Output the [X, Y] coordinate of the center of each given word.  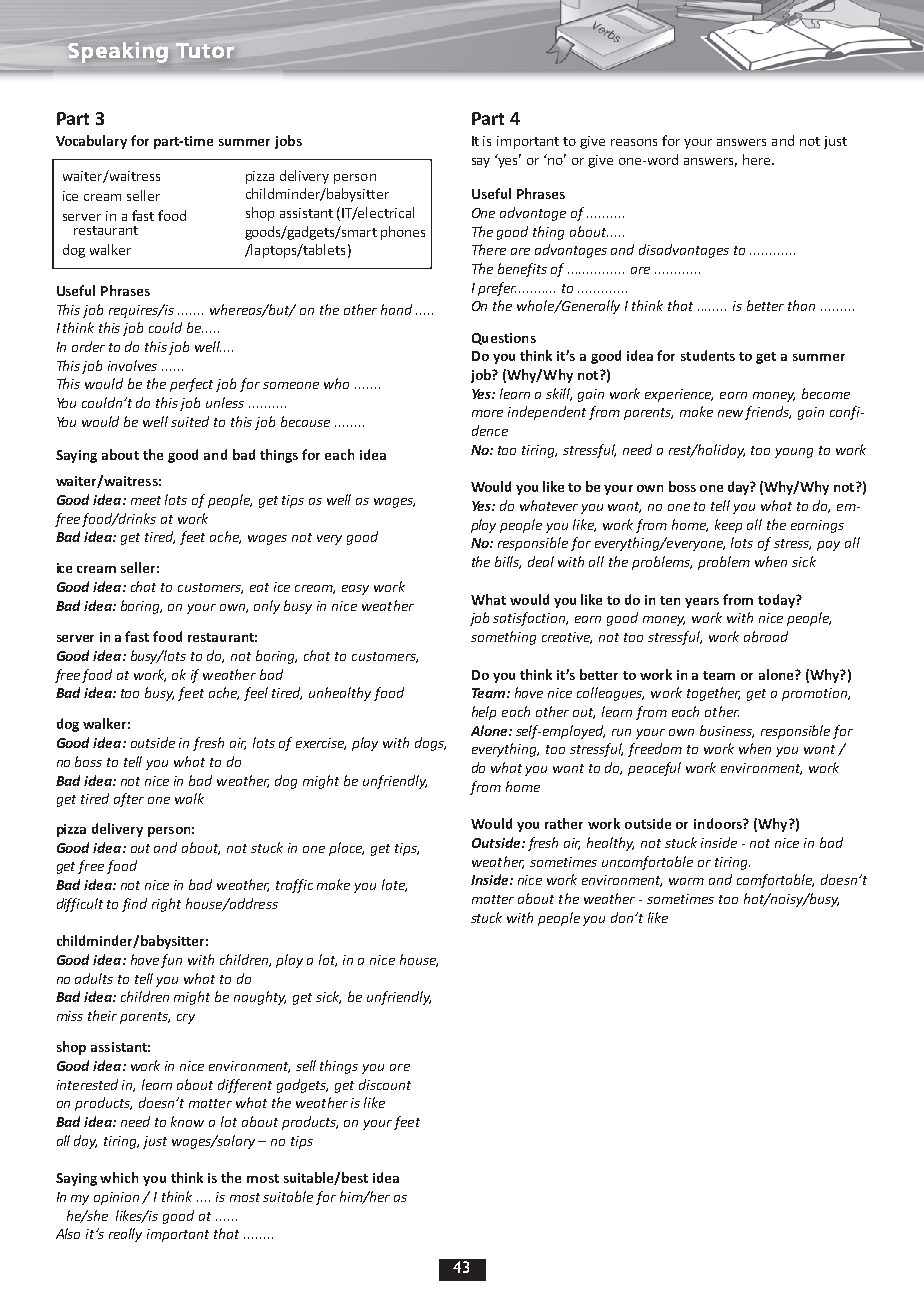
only [267, 607]
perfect [191, 385]
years [702, 603]
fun [171, 961]
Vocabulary [91, 142]
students [708, 355]
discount [385, 1084]
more [487, 413]
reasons [634, 142]
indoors [719, 823]
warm [686, 881]
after [129, 800]
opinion [118, 1198]
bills [508, 562]
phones [403, 233]
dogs [430, 744]
